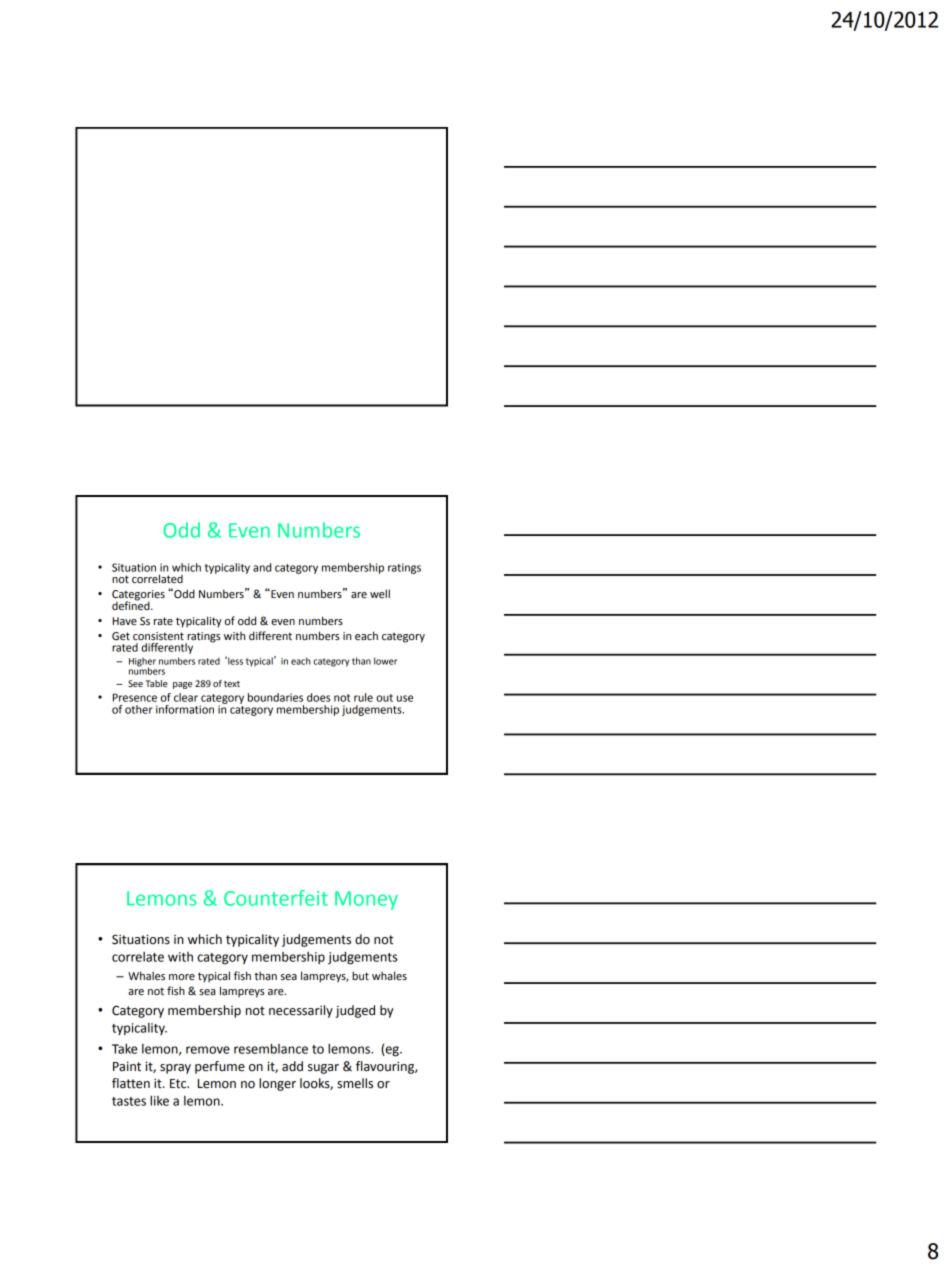 This screenshot has height=1270, width=952. I want to click on Money, so click(366, 900).
